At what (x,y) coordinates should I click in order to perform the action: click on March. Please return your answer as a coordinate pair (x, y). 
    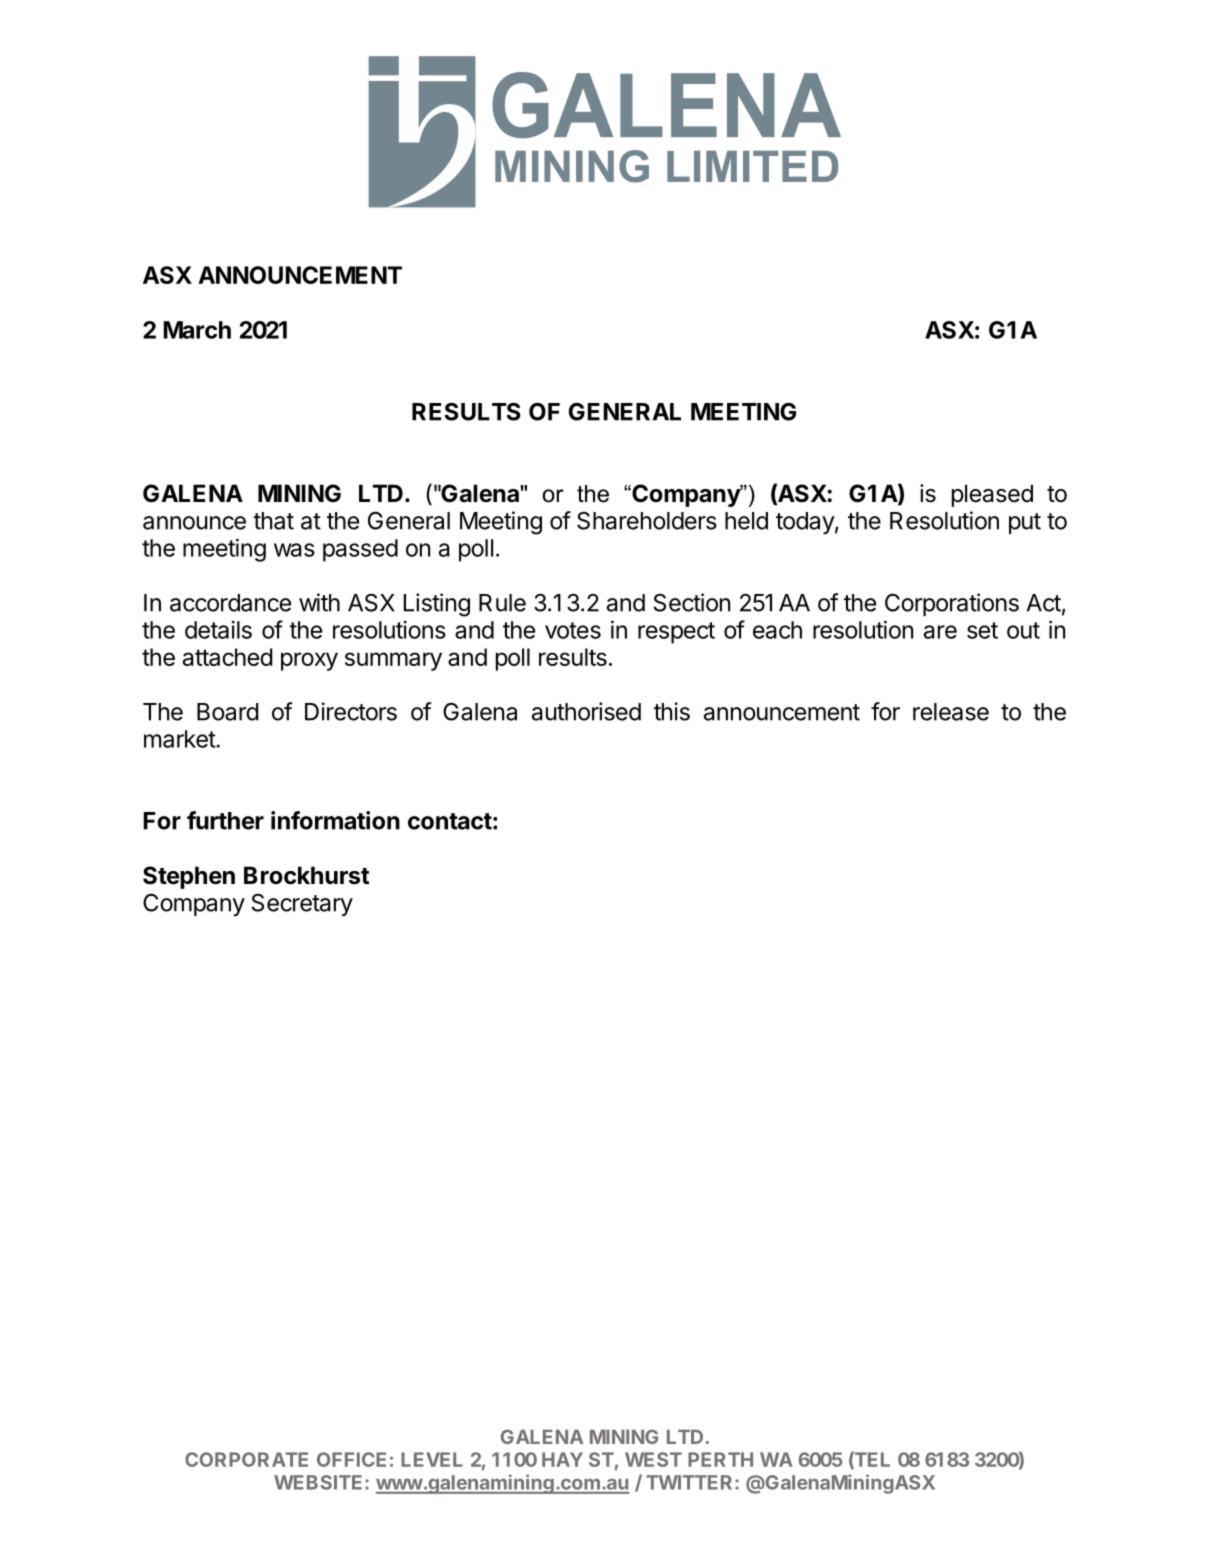
    Looking at the image, I should click on (197, 330).
